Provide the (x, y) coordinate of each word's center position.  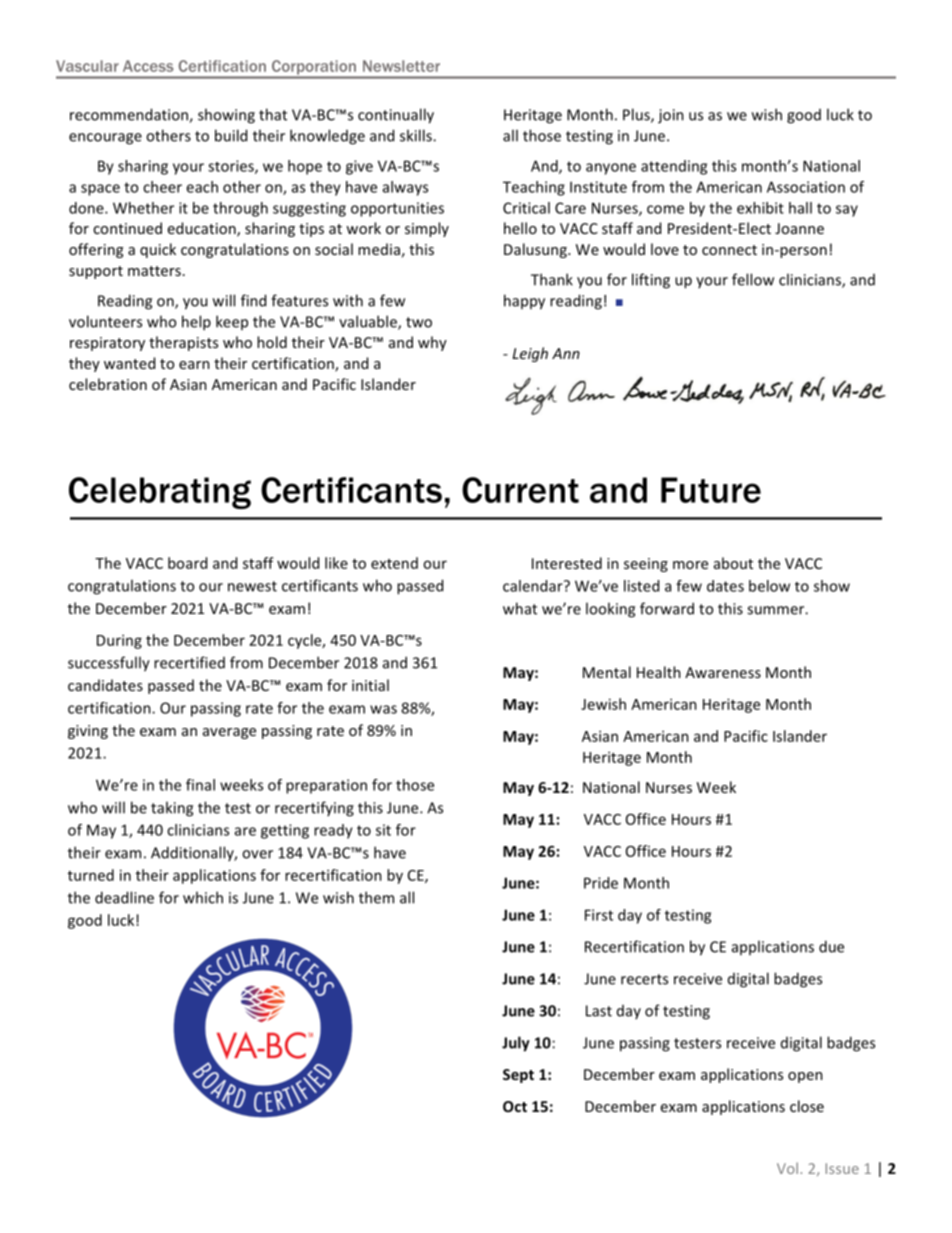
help (196, 323)
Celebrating (160, 493)
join (671, 116)
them (376, 897)
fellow (753, 279)
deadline (124, 897)
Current (520, 490)
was (383, 709)
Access (148, 66)
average (229, 733)
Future (711, 490)
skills (417, 135)
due (831, 946)
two (419, 322)
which (203, 897)
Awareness (723, 672)
